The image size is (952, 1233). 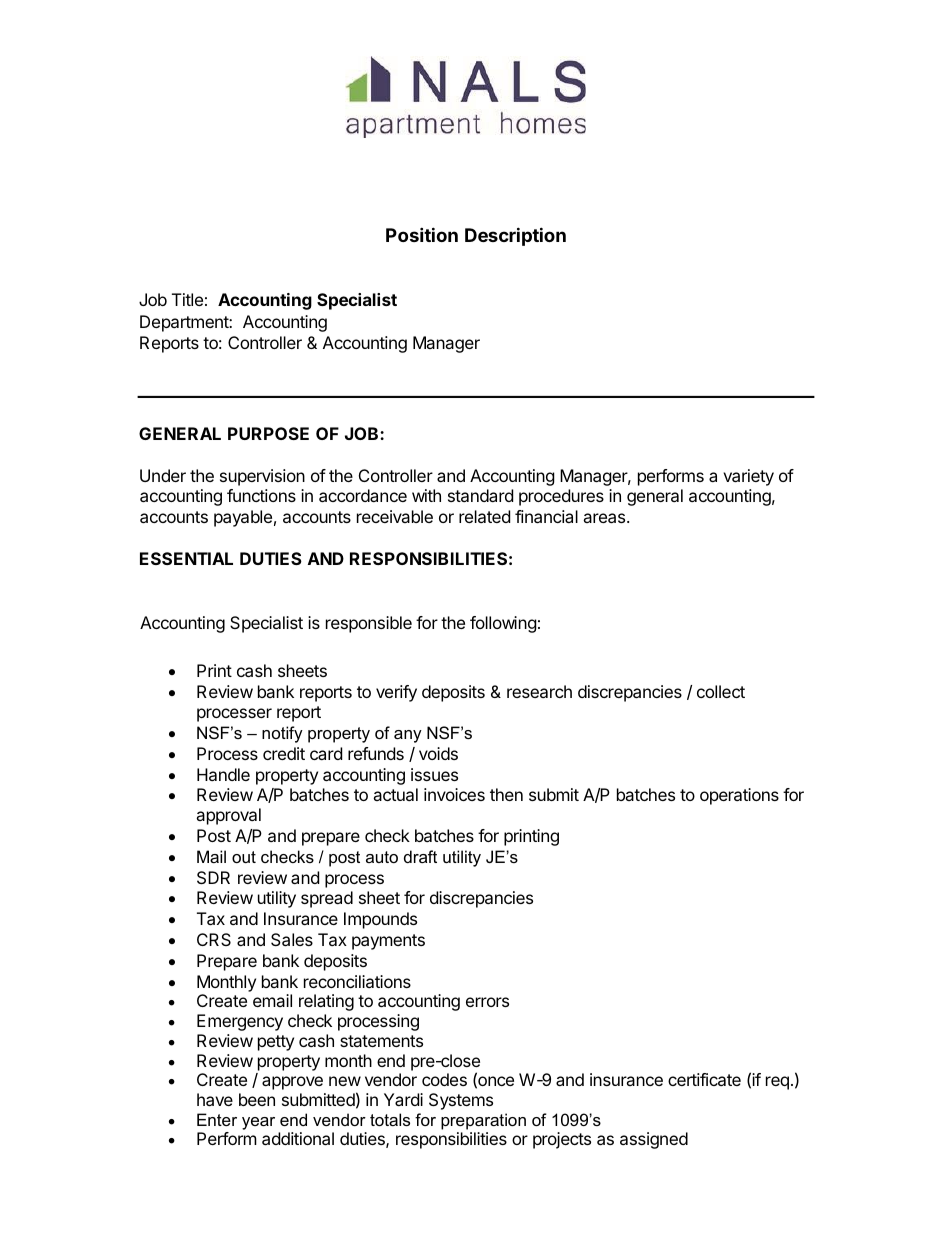 What do you see at coordinates (422, 234) in the screenshot?
I see `Position` at bounding box center [422, 234].
